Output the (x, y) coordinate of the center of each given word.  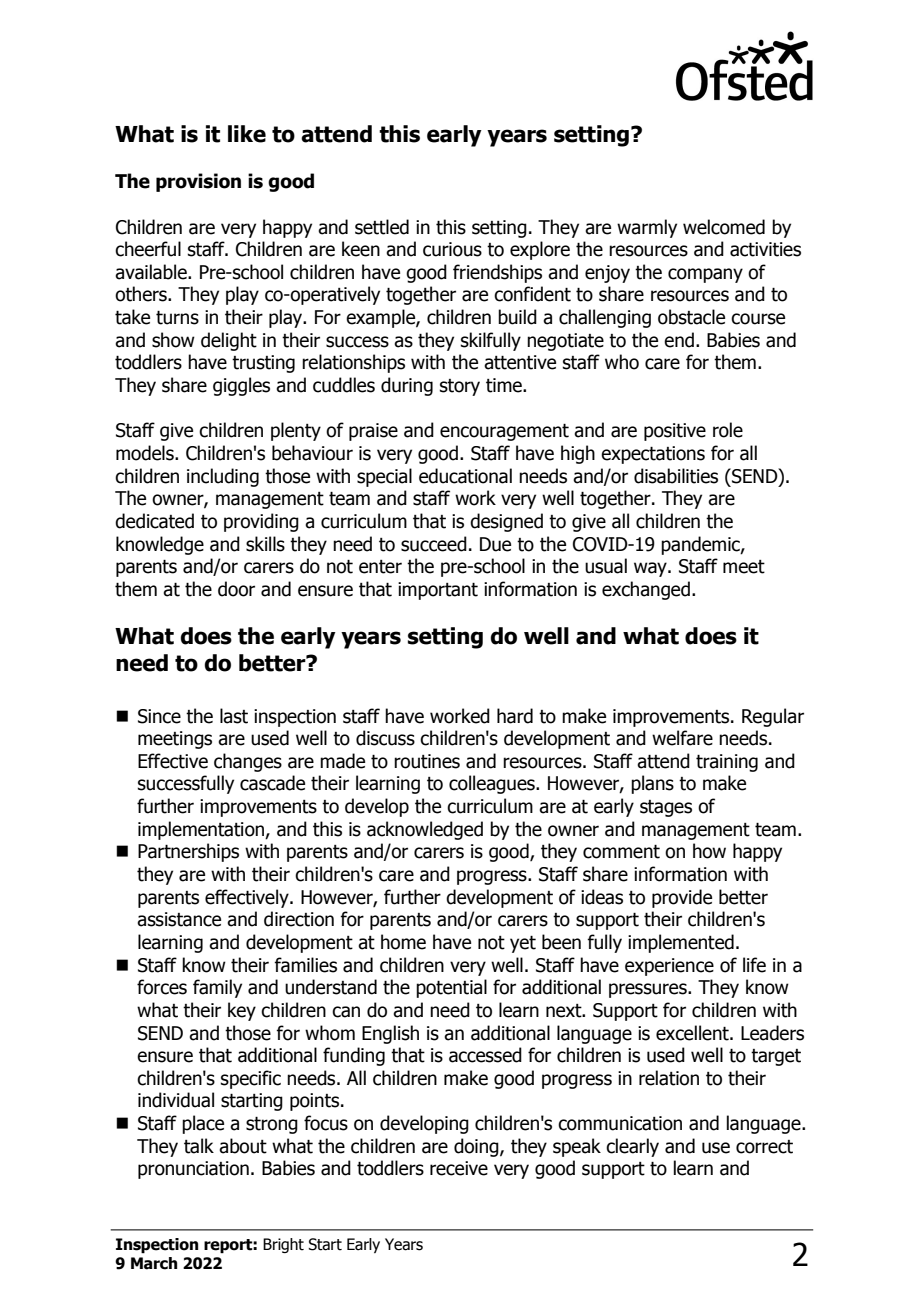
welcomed (724, 227)
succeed (434, 544)
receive (459, 1168)
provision (198, 182)
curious (452, 249)
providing (261, 522)
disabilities (676, 476)
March (154, 1263)
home (403, 942)
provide (682, 898)
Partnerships (188, 852)
